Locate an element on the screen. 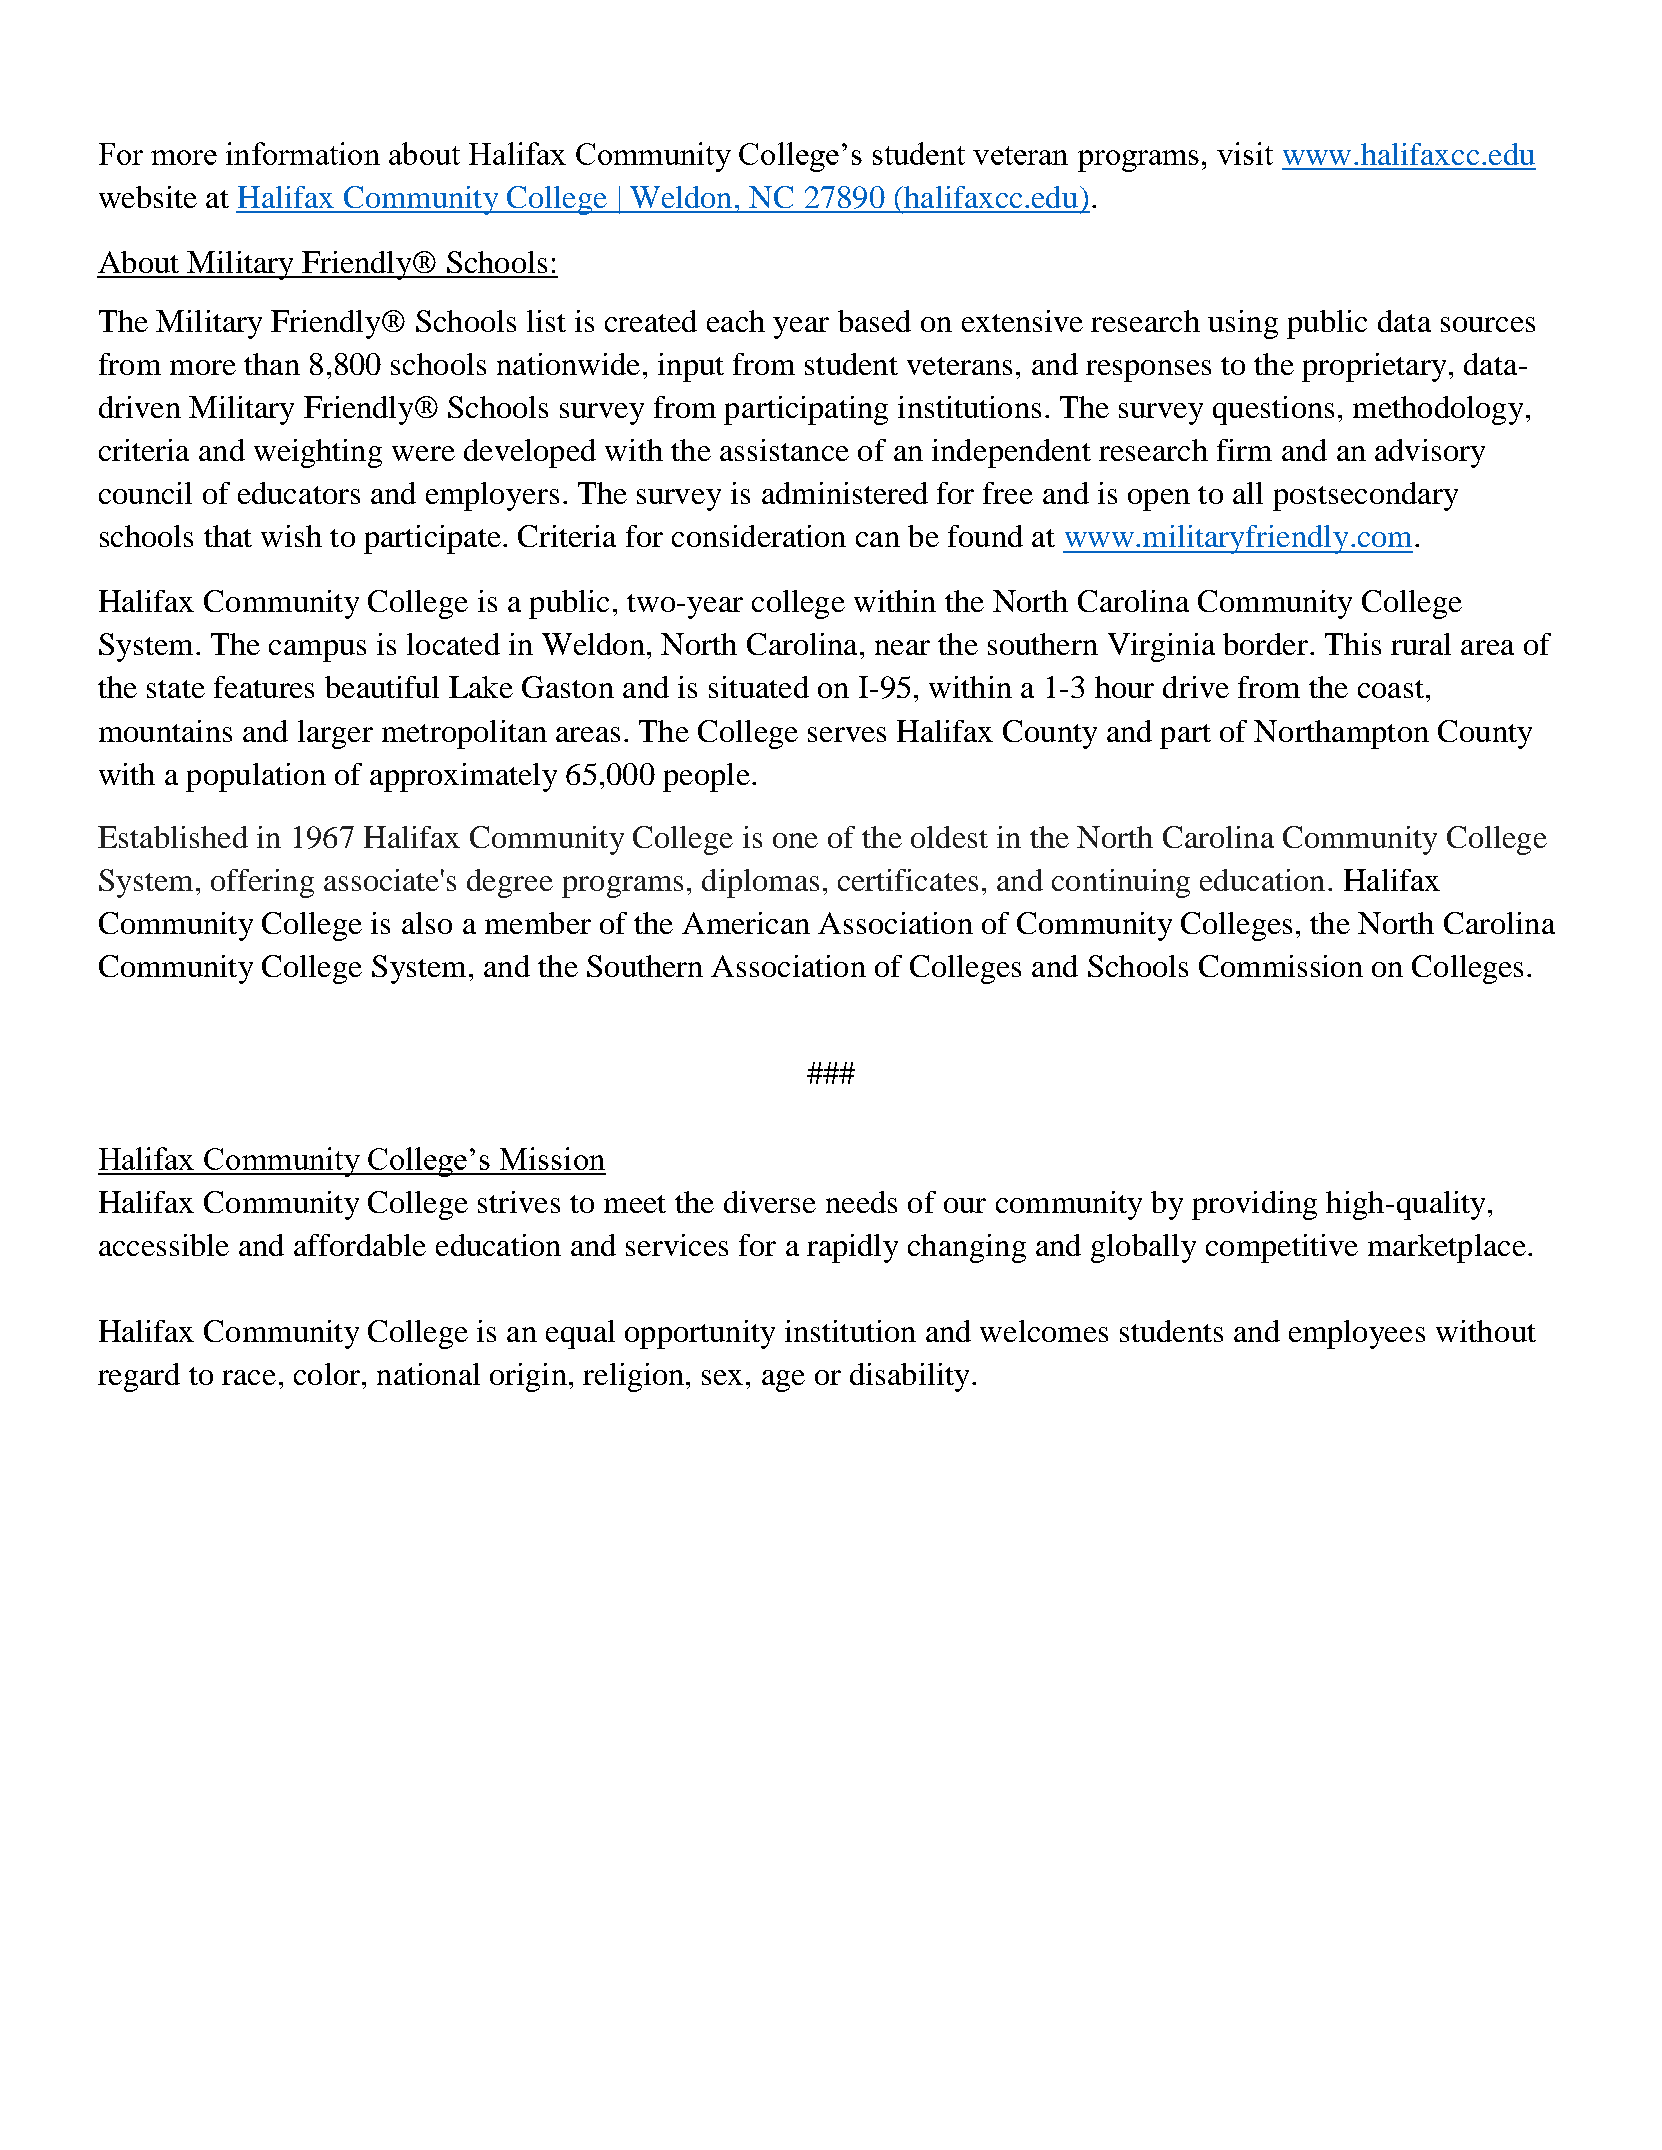  information is located at coordinates (303, 153).
